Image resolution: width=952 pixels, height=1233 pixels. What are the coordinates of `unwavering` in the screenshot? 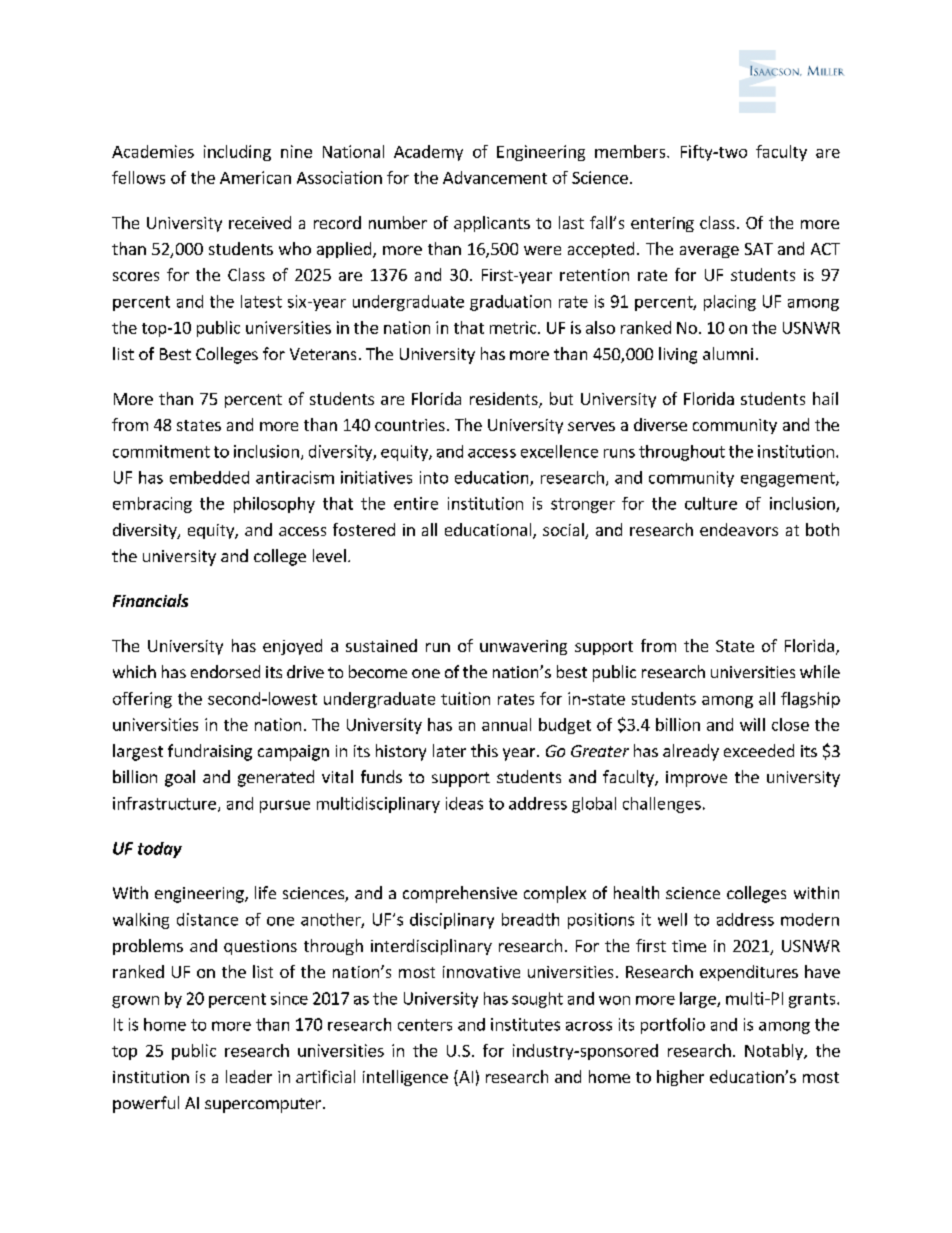 It's located at (523, 647).
